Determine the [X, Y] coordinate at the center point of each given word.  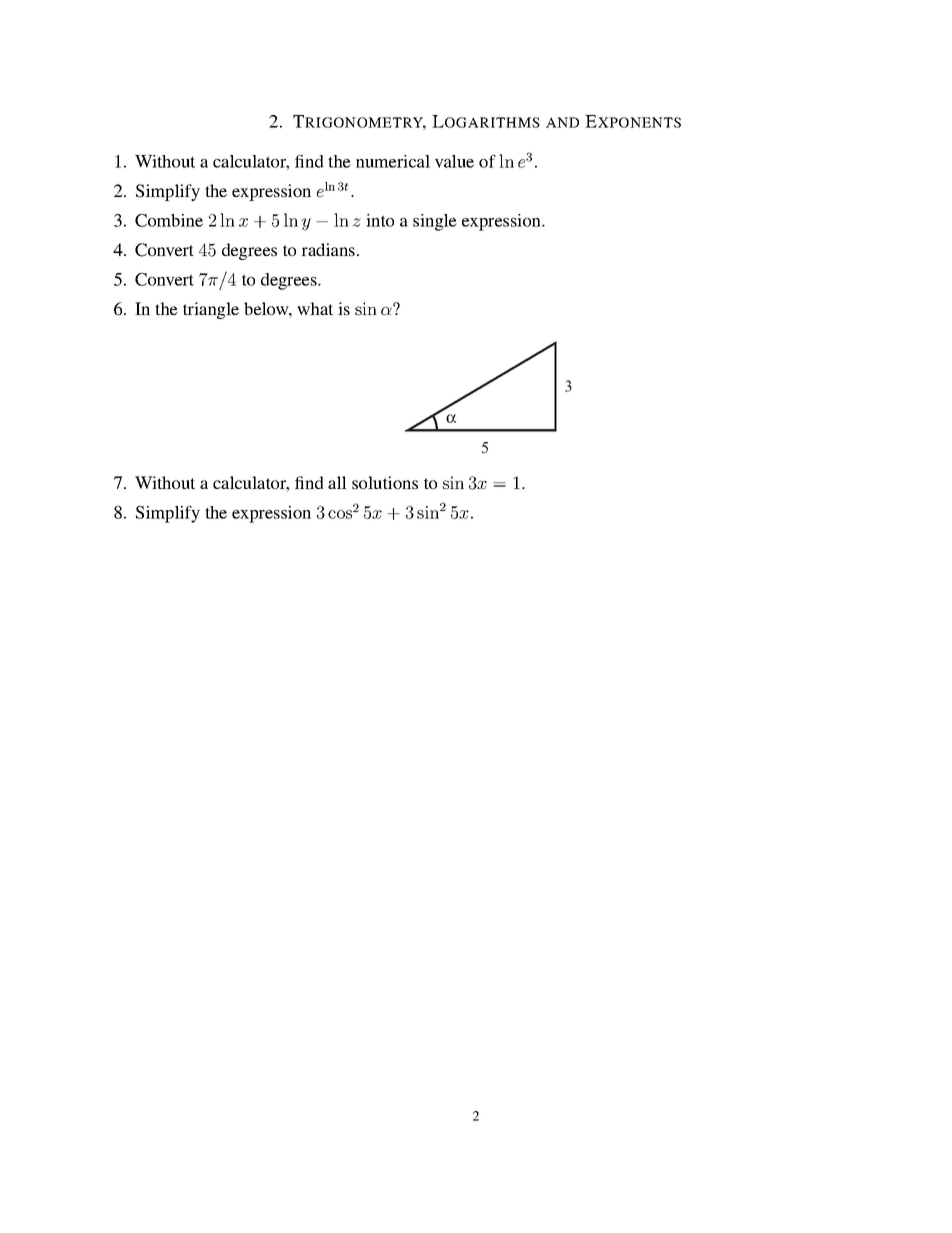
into [380, 220]
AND [562, 122]
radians [328, 249]
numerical [393, 161]
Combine [169, 220]
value [454, 161]
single [435, 222]
